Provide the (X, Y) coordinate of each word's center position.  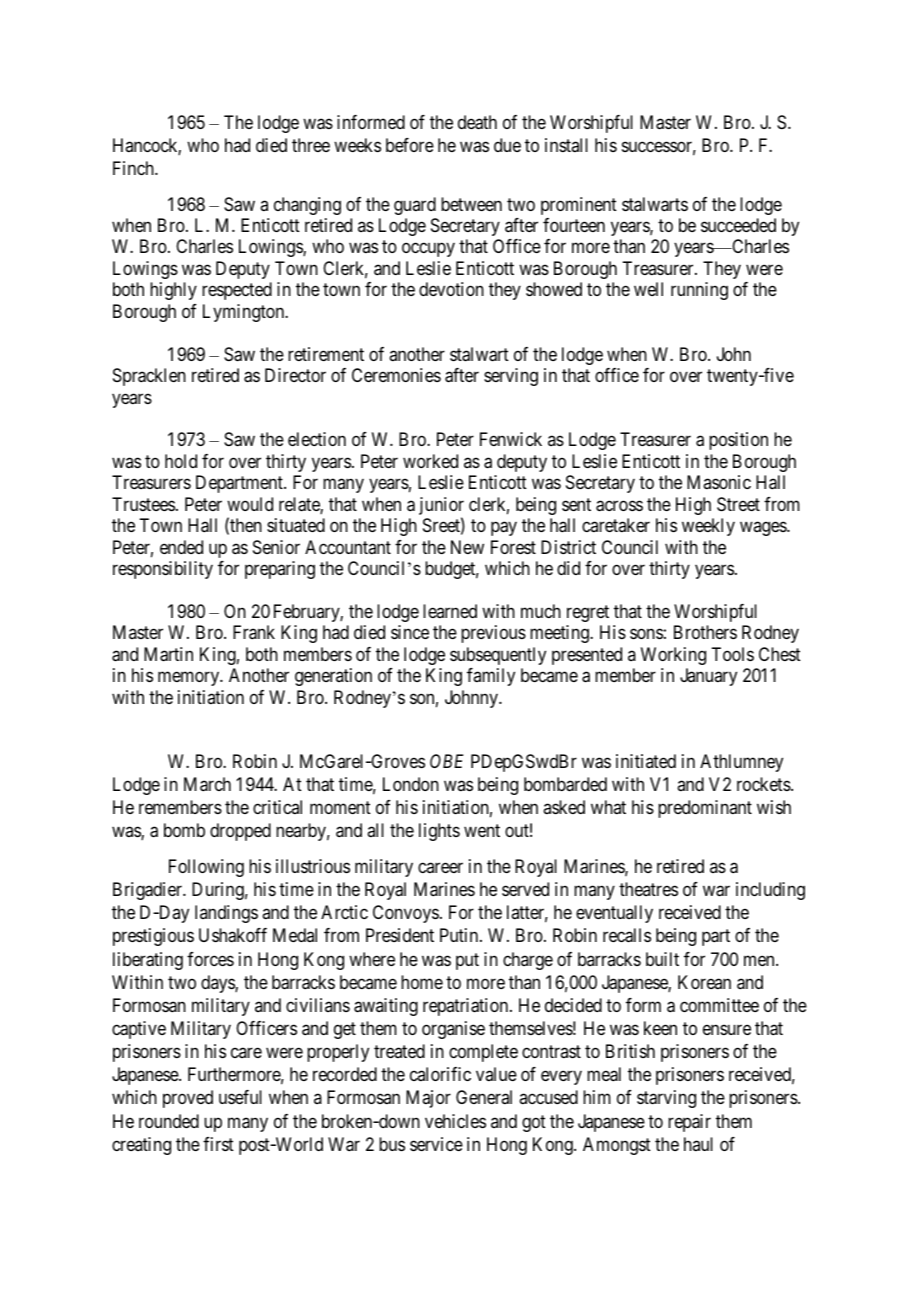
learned (450, 611)
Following (206, 868)
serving (511, 377)
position (738, 441)
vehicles (455, 1121)
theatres (648, 889)
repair (689, 1123)
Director (295, 375)
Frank (254, 632)
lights (439, 832)
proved (188, 1099)
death (477, 122)
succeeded (738, 225)
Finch (134, 168)
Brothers (705, 632)
